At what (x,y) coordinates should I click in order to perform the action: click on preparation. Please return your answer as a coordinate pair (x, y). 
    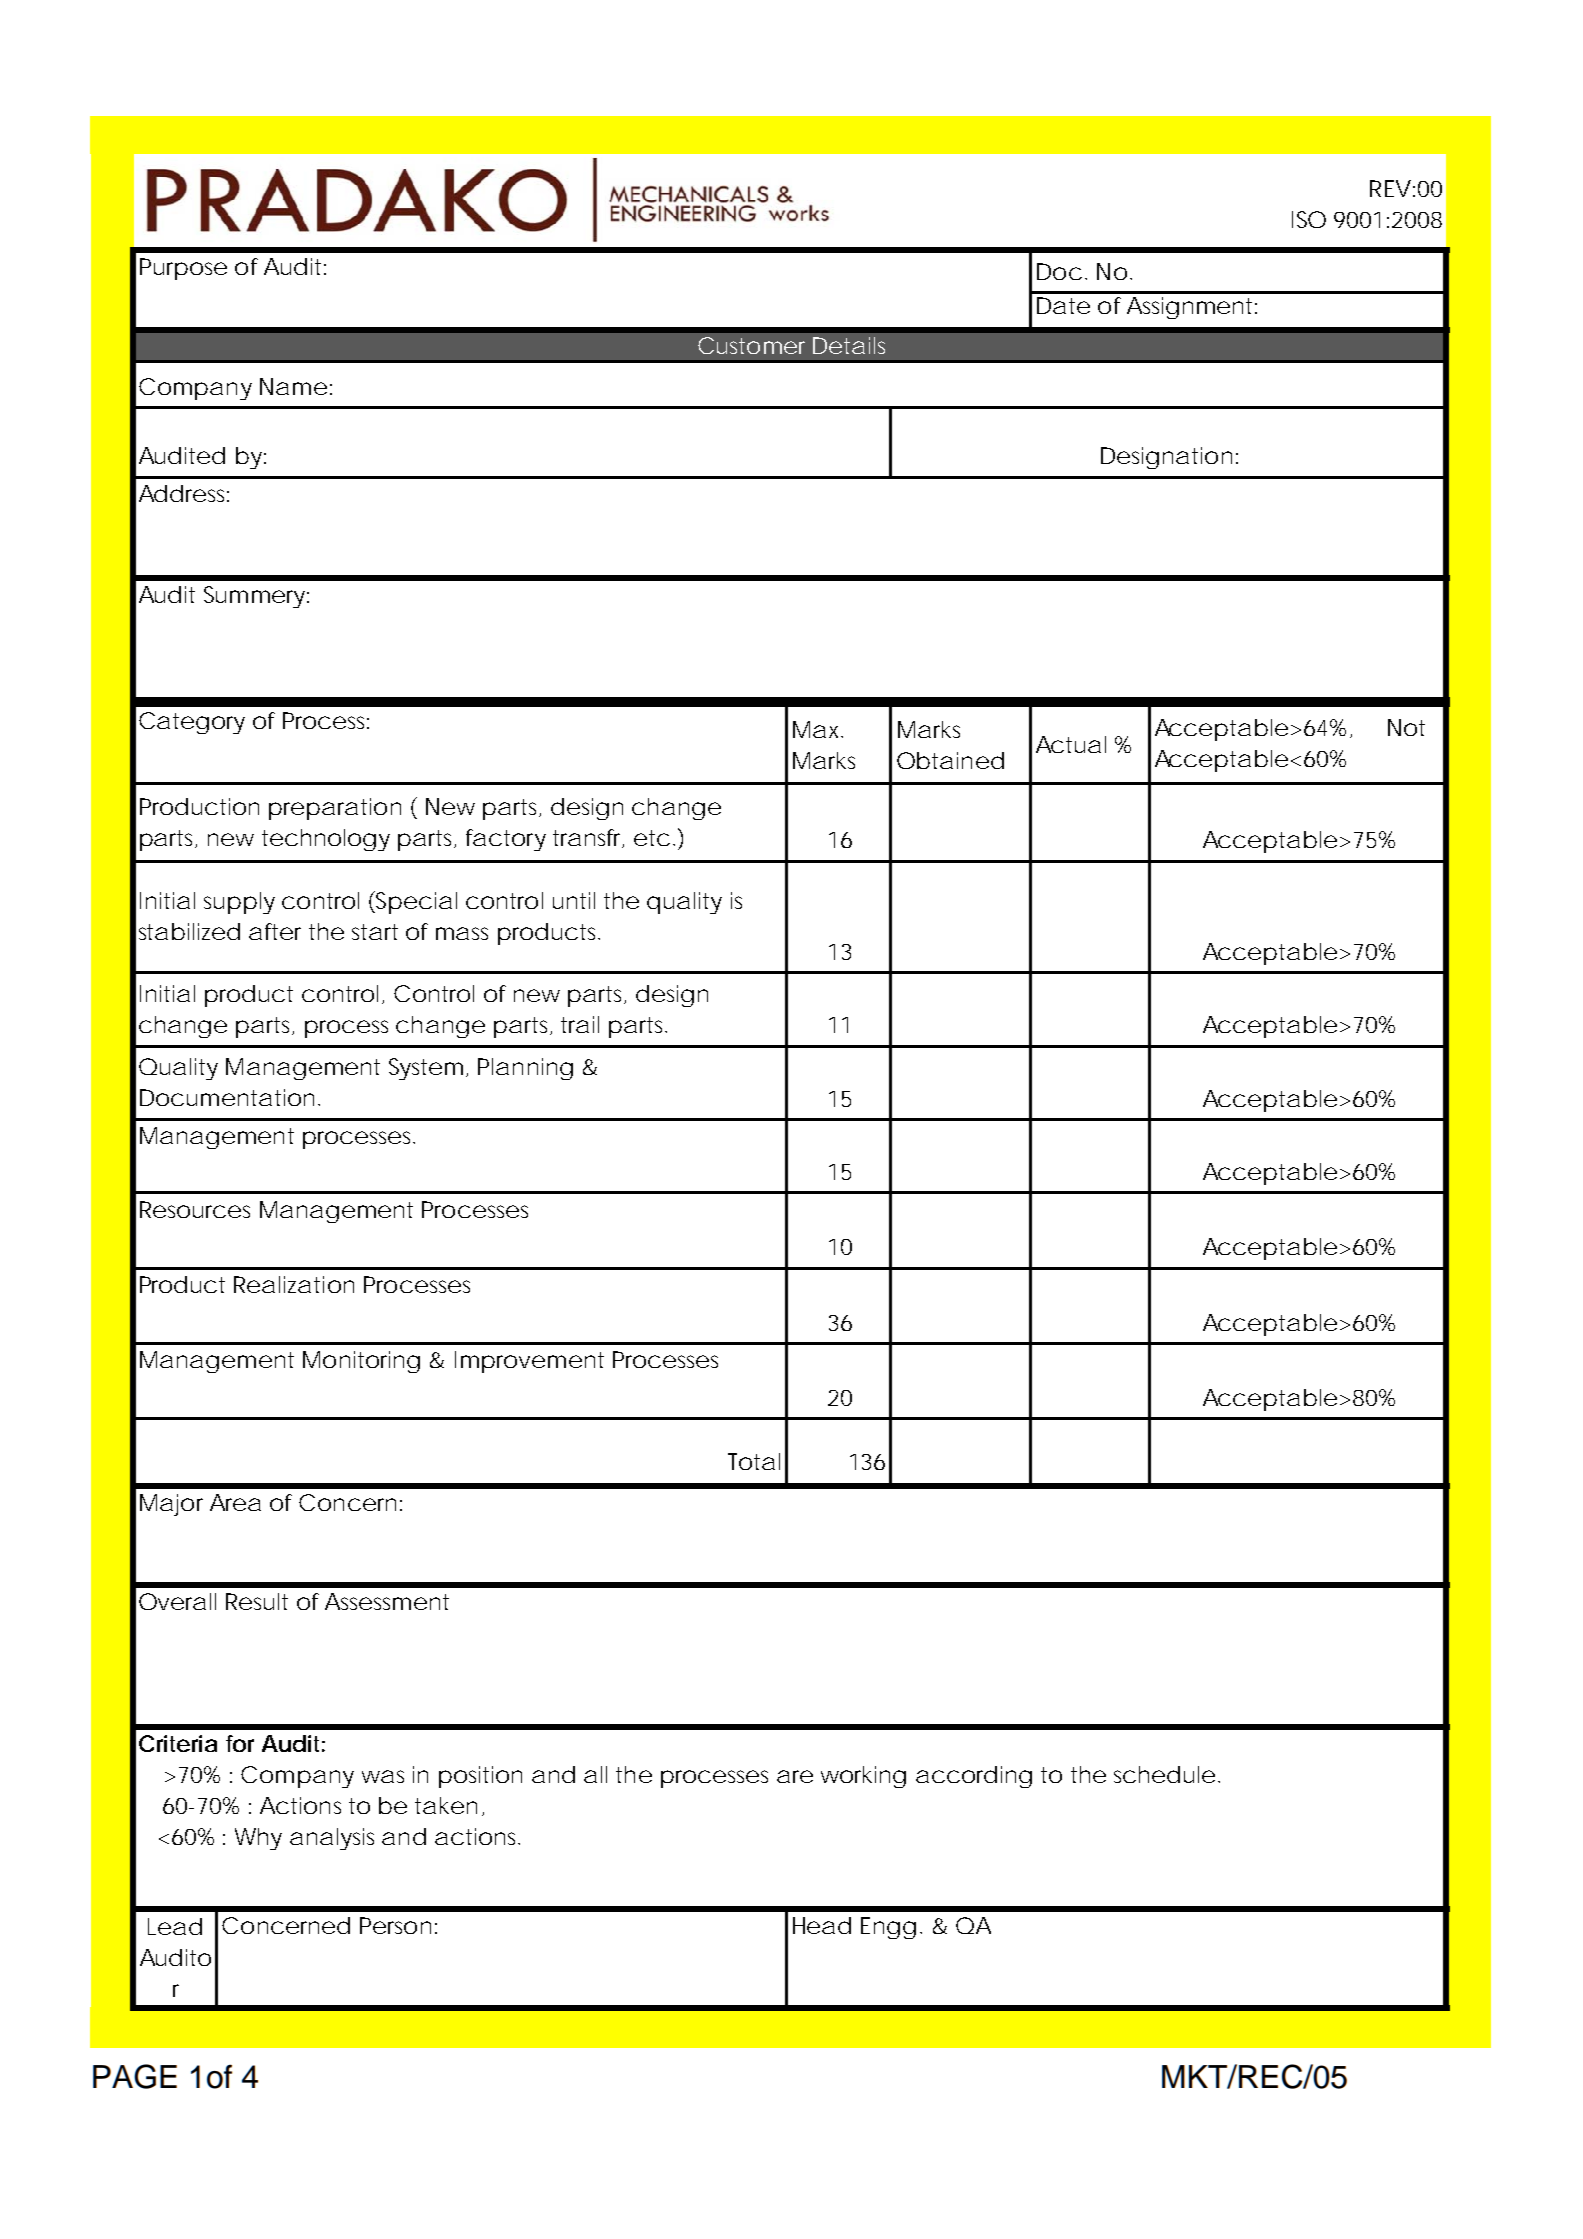
    Looking at the image, I should click on (335, 809).
